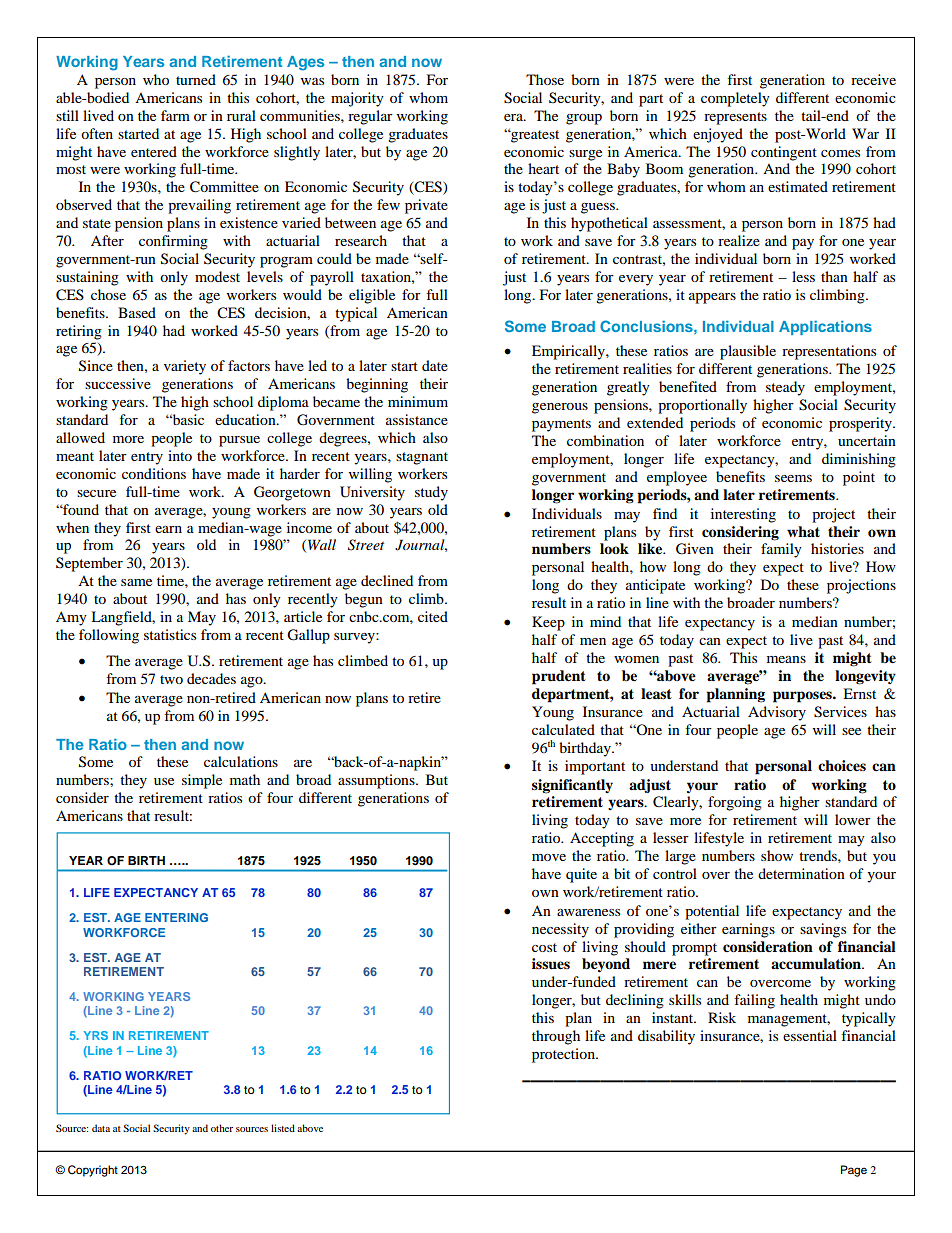 The width and height of the screenshot is (952, 1233). I want to click on date, so click(435, 365).
